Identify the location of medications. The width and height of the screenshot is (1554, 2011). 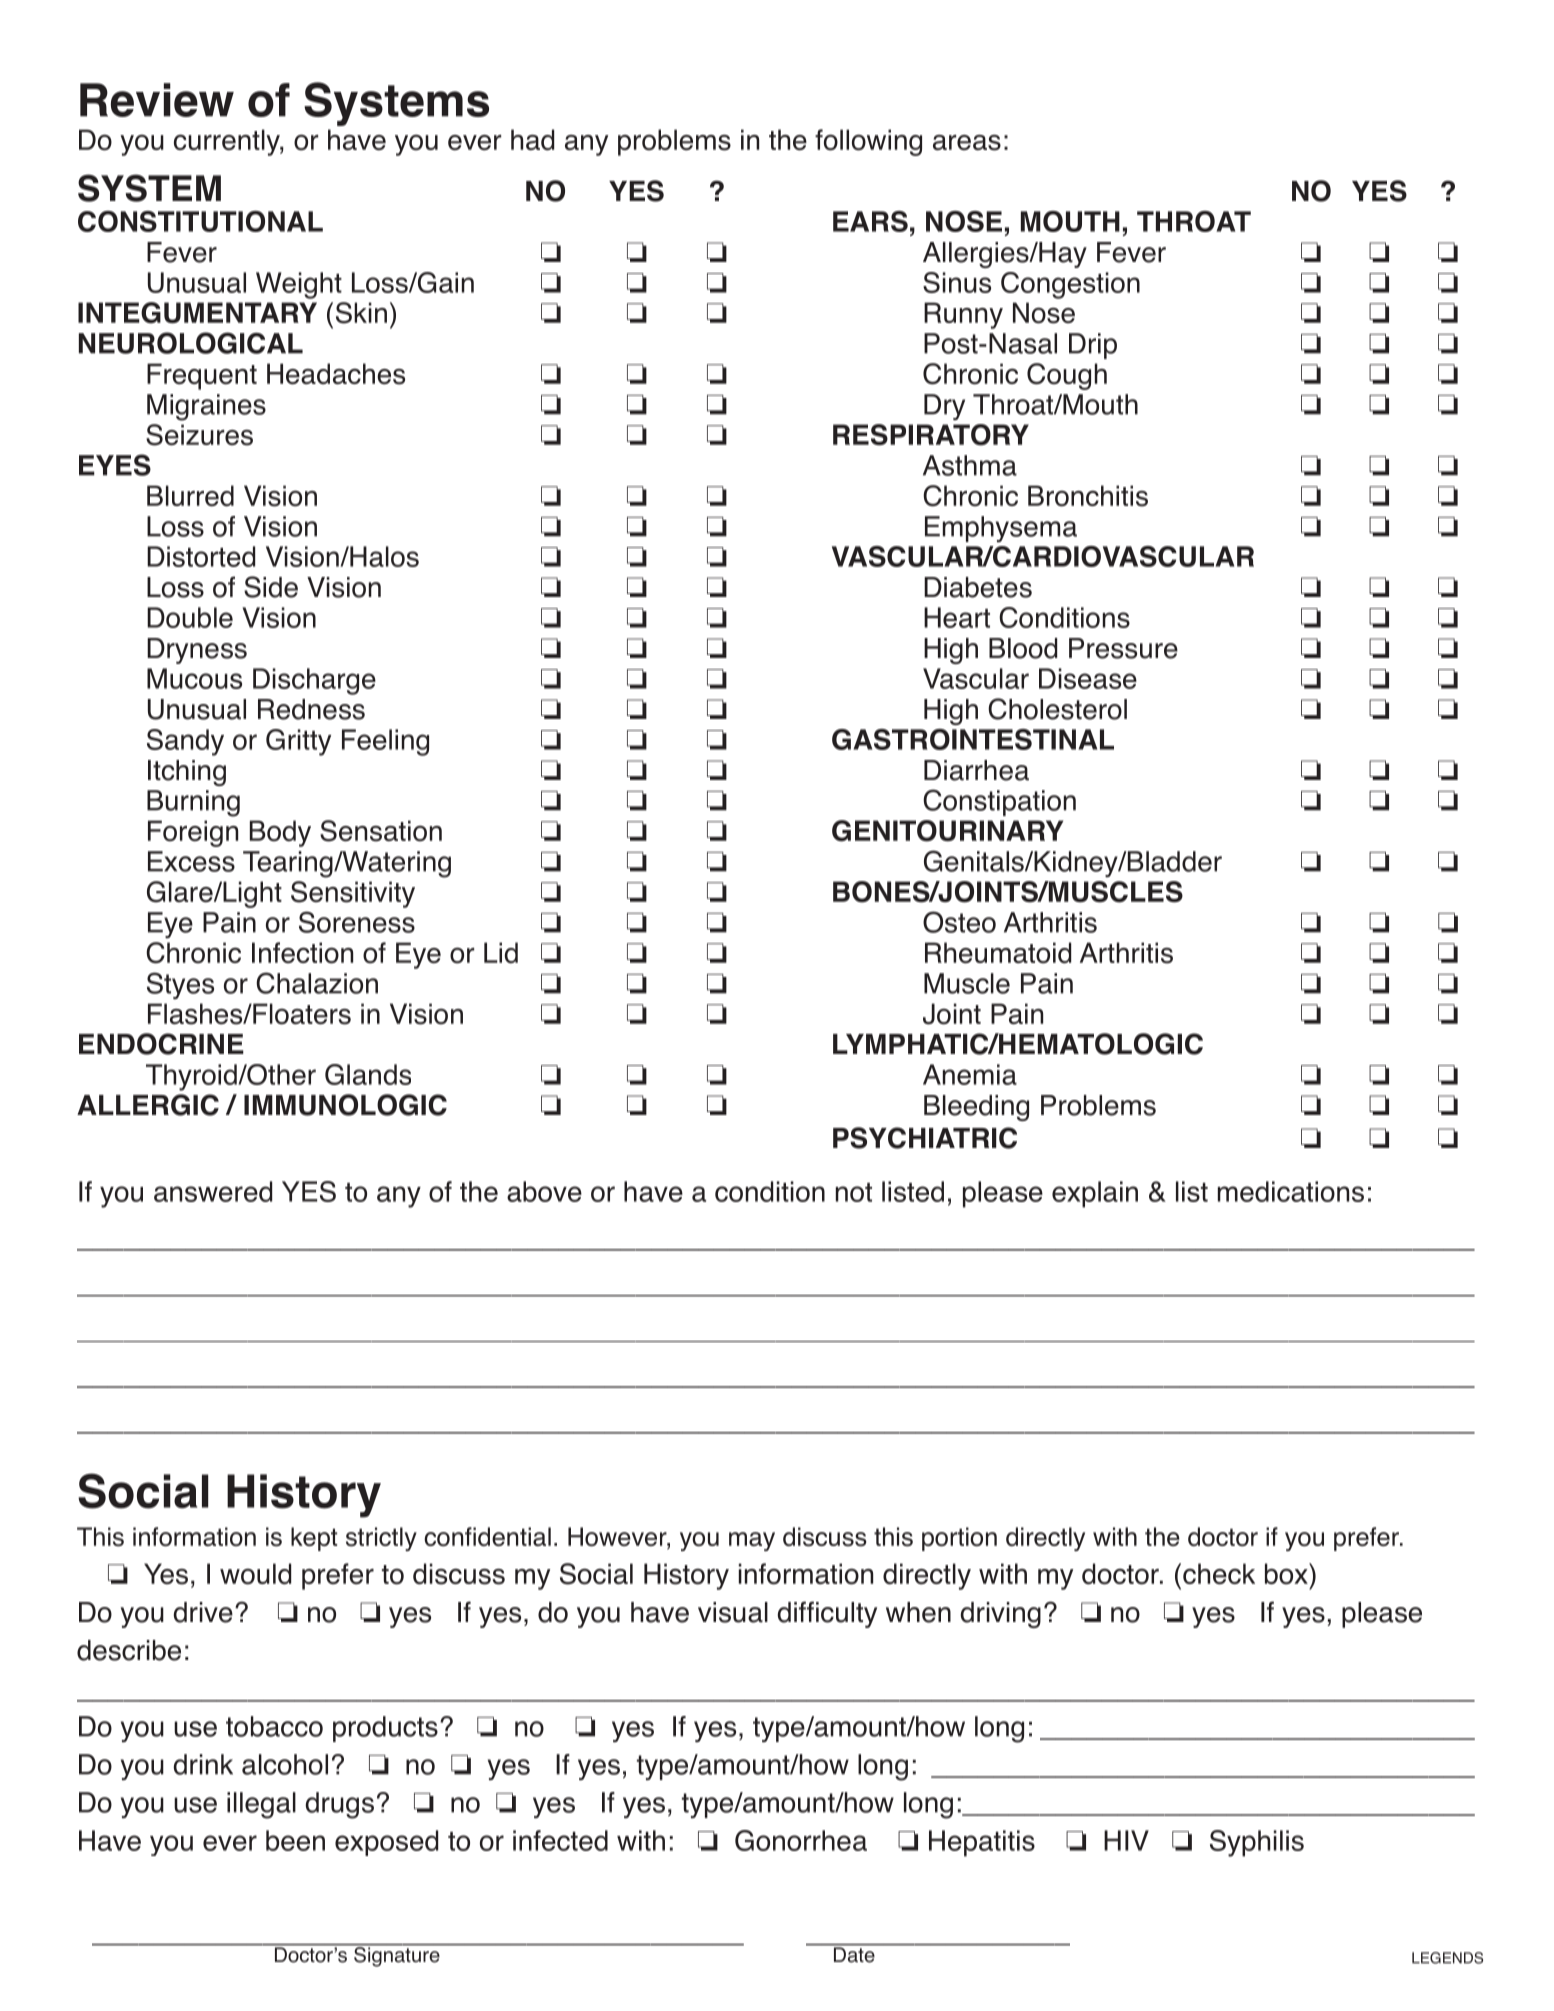
(1291, 1191).
